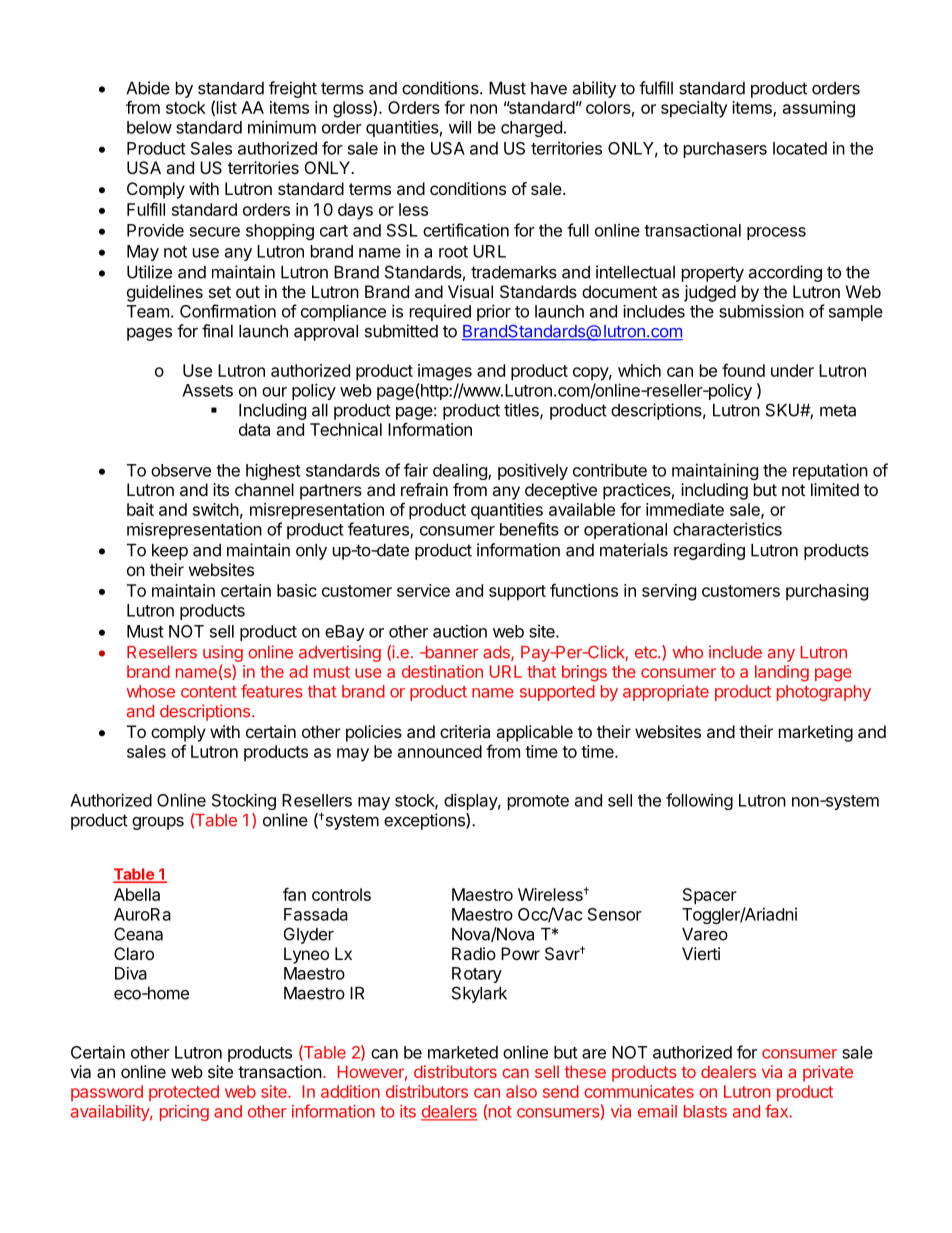 Image resolution: width=952 pixels, height=1233 pixels. I want to click on will, so click(460, 127).
